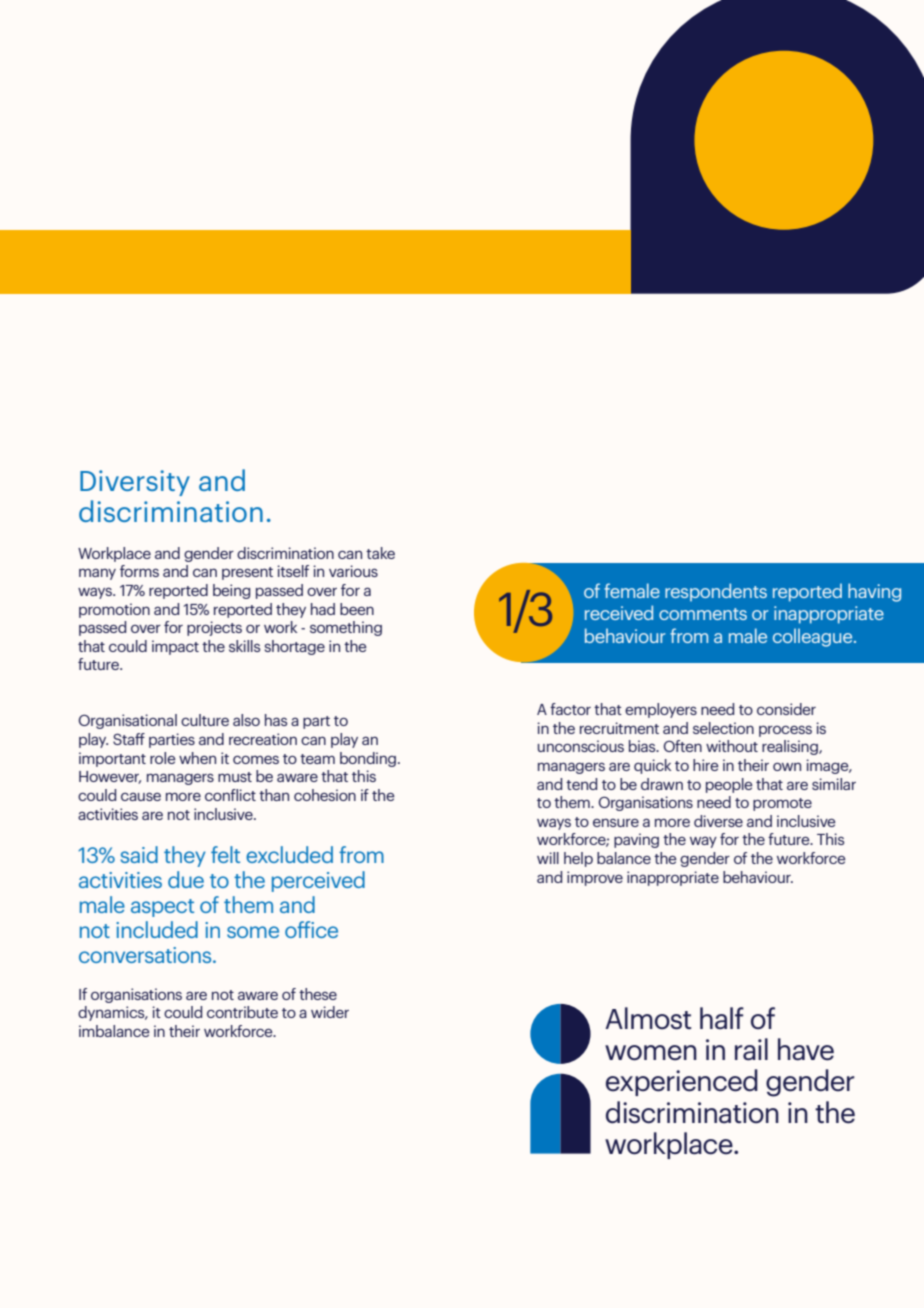 The width and height of the screenshot is (924, 1308). What do you see at coordinates (135, 483) in the screenshot?
I see `Diversity` at bounding box center [135, 483].
